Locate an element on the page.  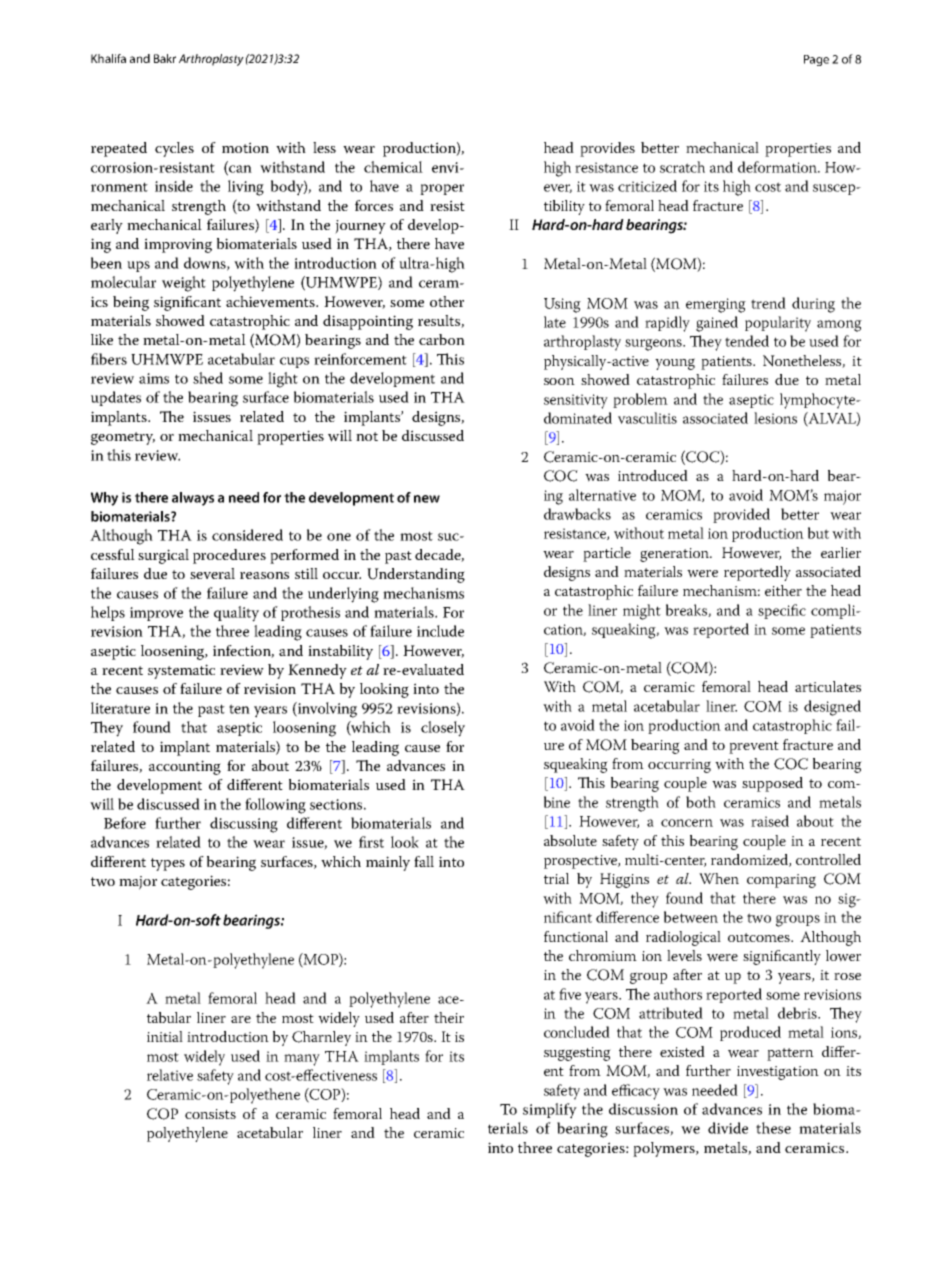
always is located at coordinates (193, 499).
